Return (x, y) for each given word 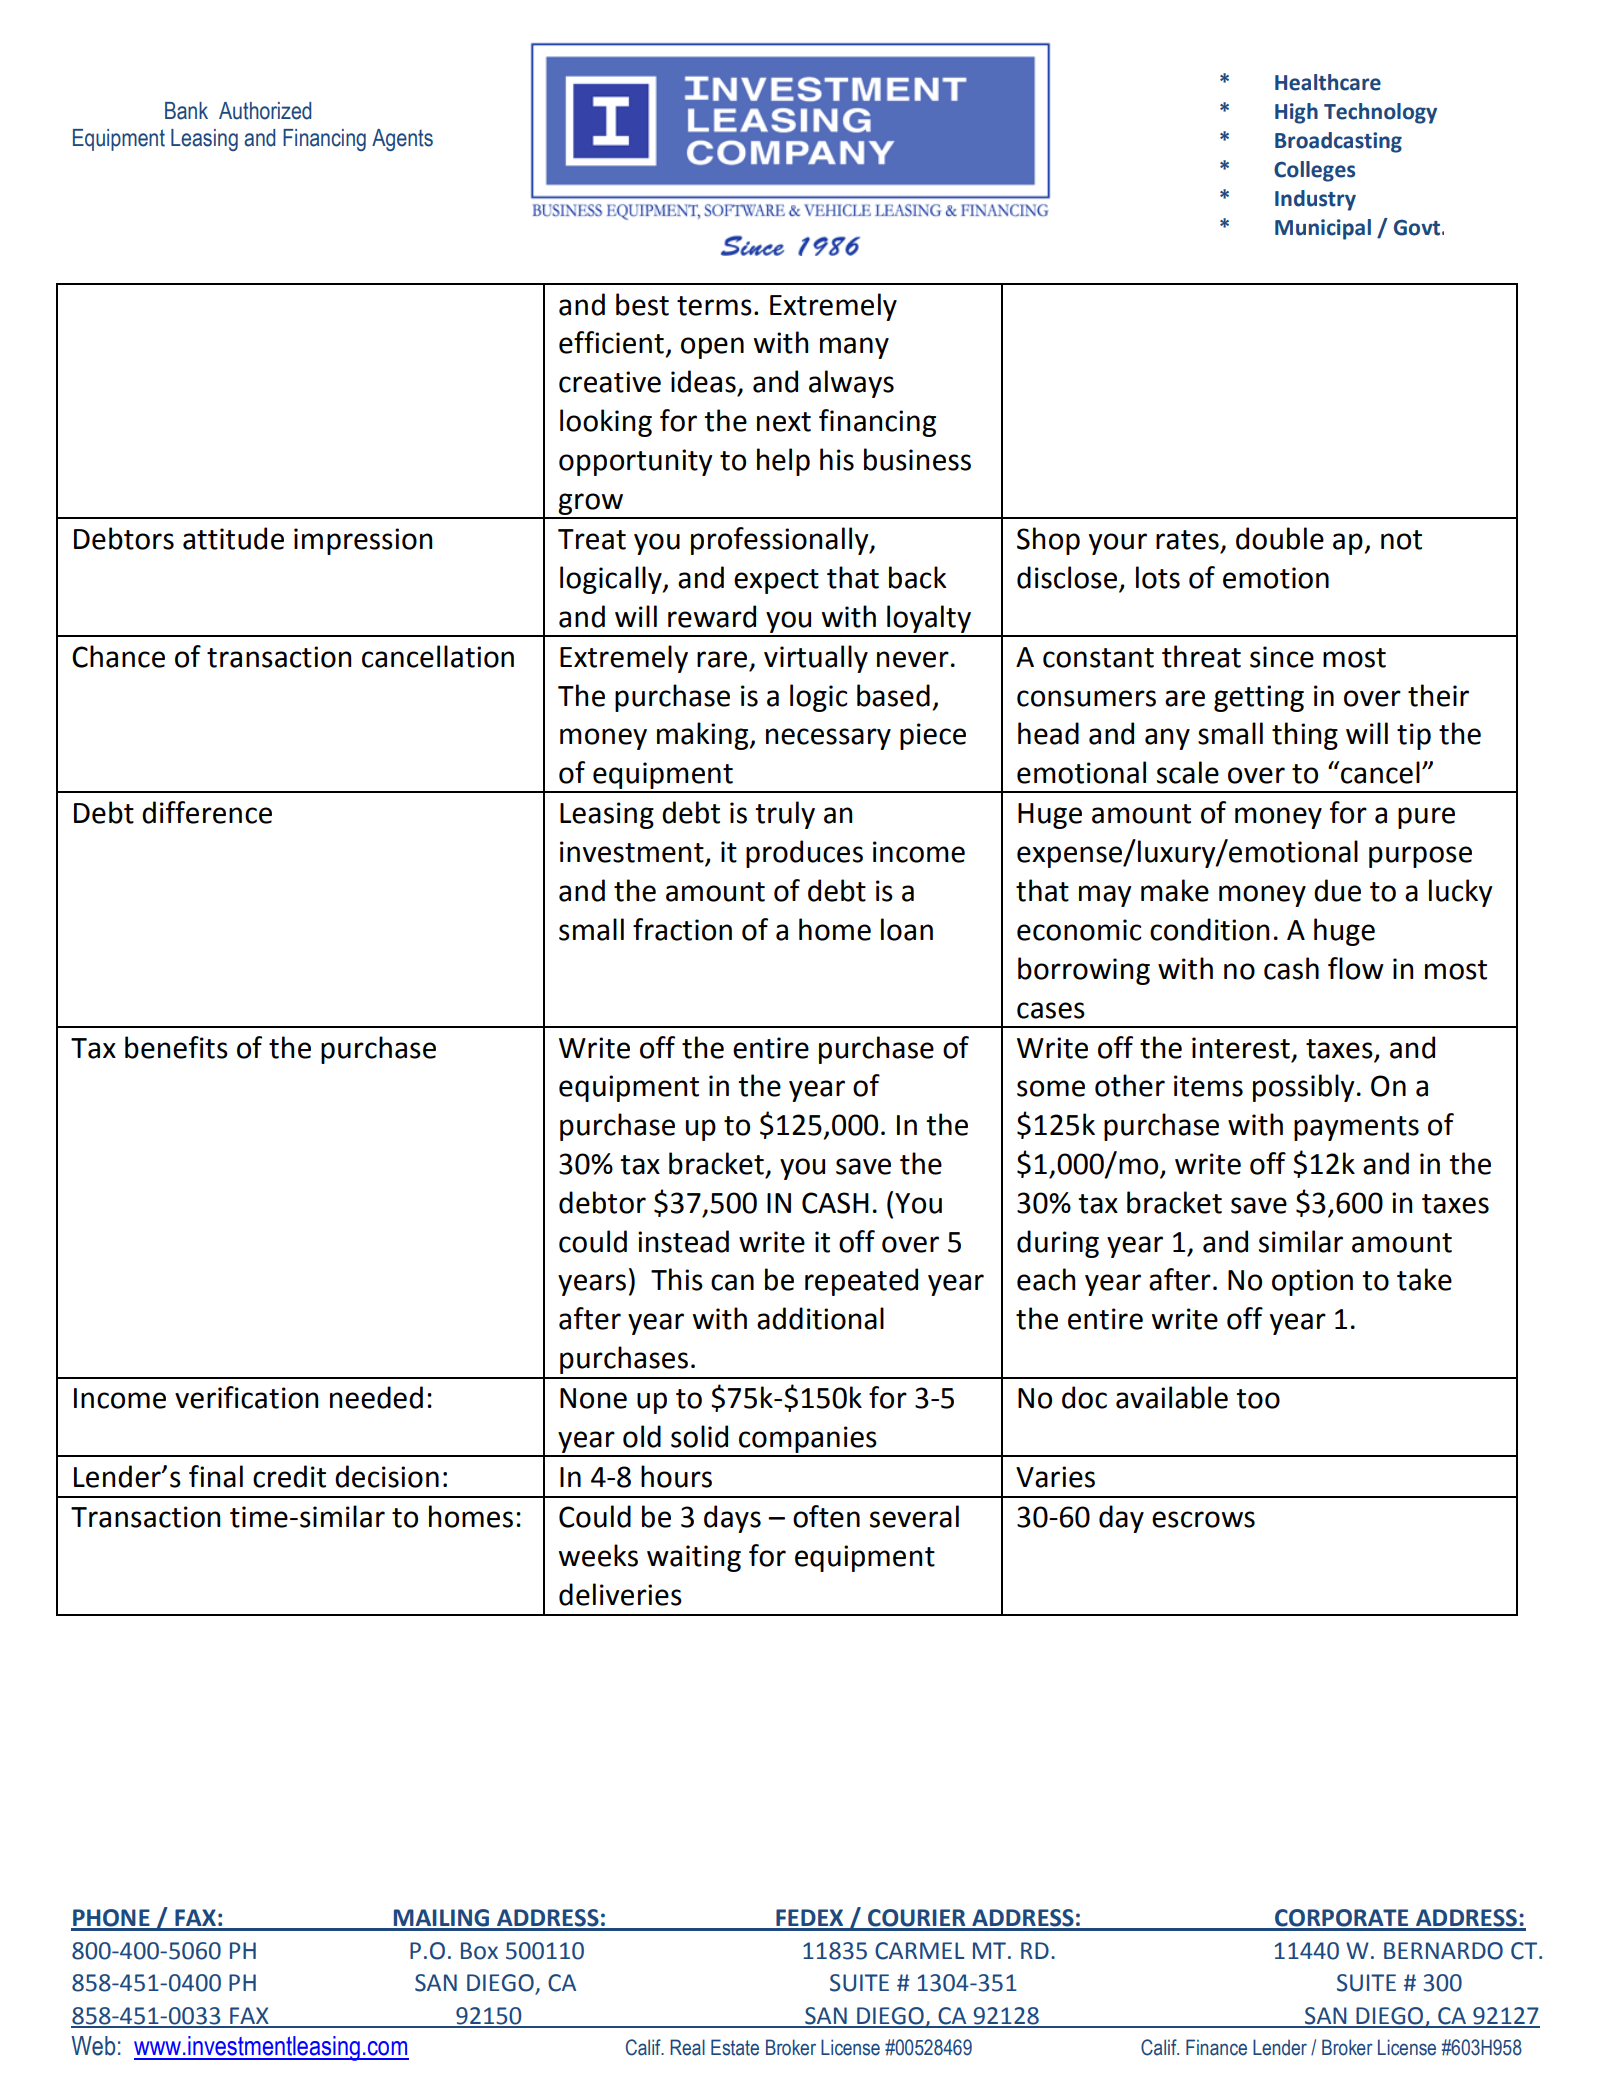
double (1280, 538)
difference (207, 812)
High (1296, 113)
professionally (781, 541)
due (1337, 890)
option (1312, 1282)
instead (683, 1241)
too (1258, 1399)
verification (246, 1397)
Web (93, 2046)
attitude (233, 538)
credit (289, 1476)
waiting (694, 1558)
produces (804, 854)
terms (714, 306)
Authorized (265, 111)
